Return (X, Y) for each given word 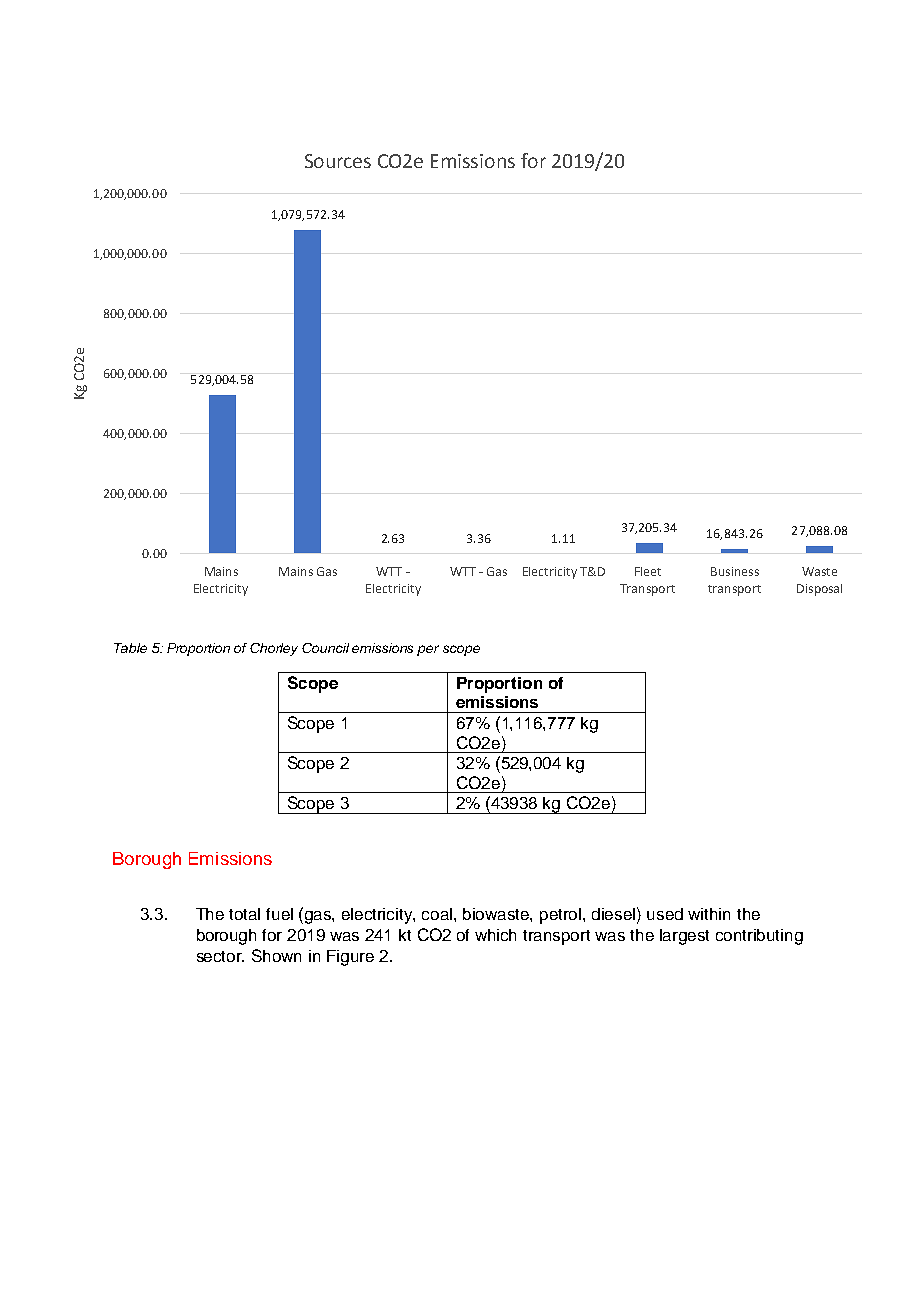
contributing (759, 937)
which (495, 935)
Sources (338, 161)
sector (220, 956)
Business (735, 571)
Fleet (648, 571)
